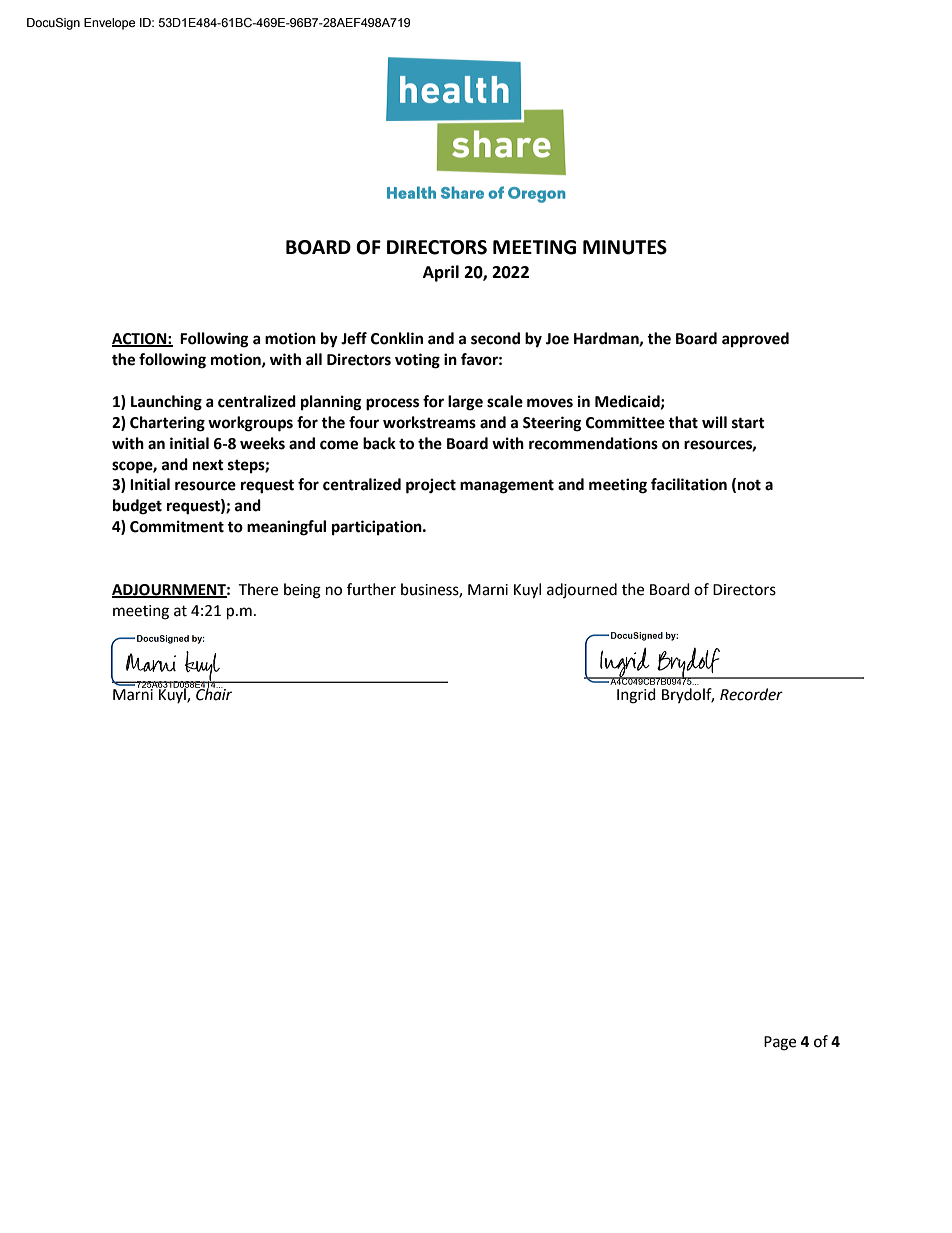  I want to click on April, so click(441, 273).
